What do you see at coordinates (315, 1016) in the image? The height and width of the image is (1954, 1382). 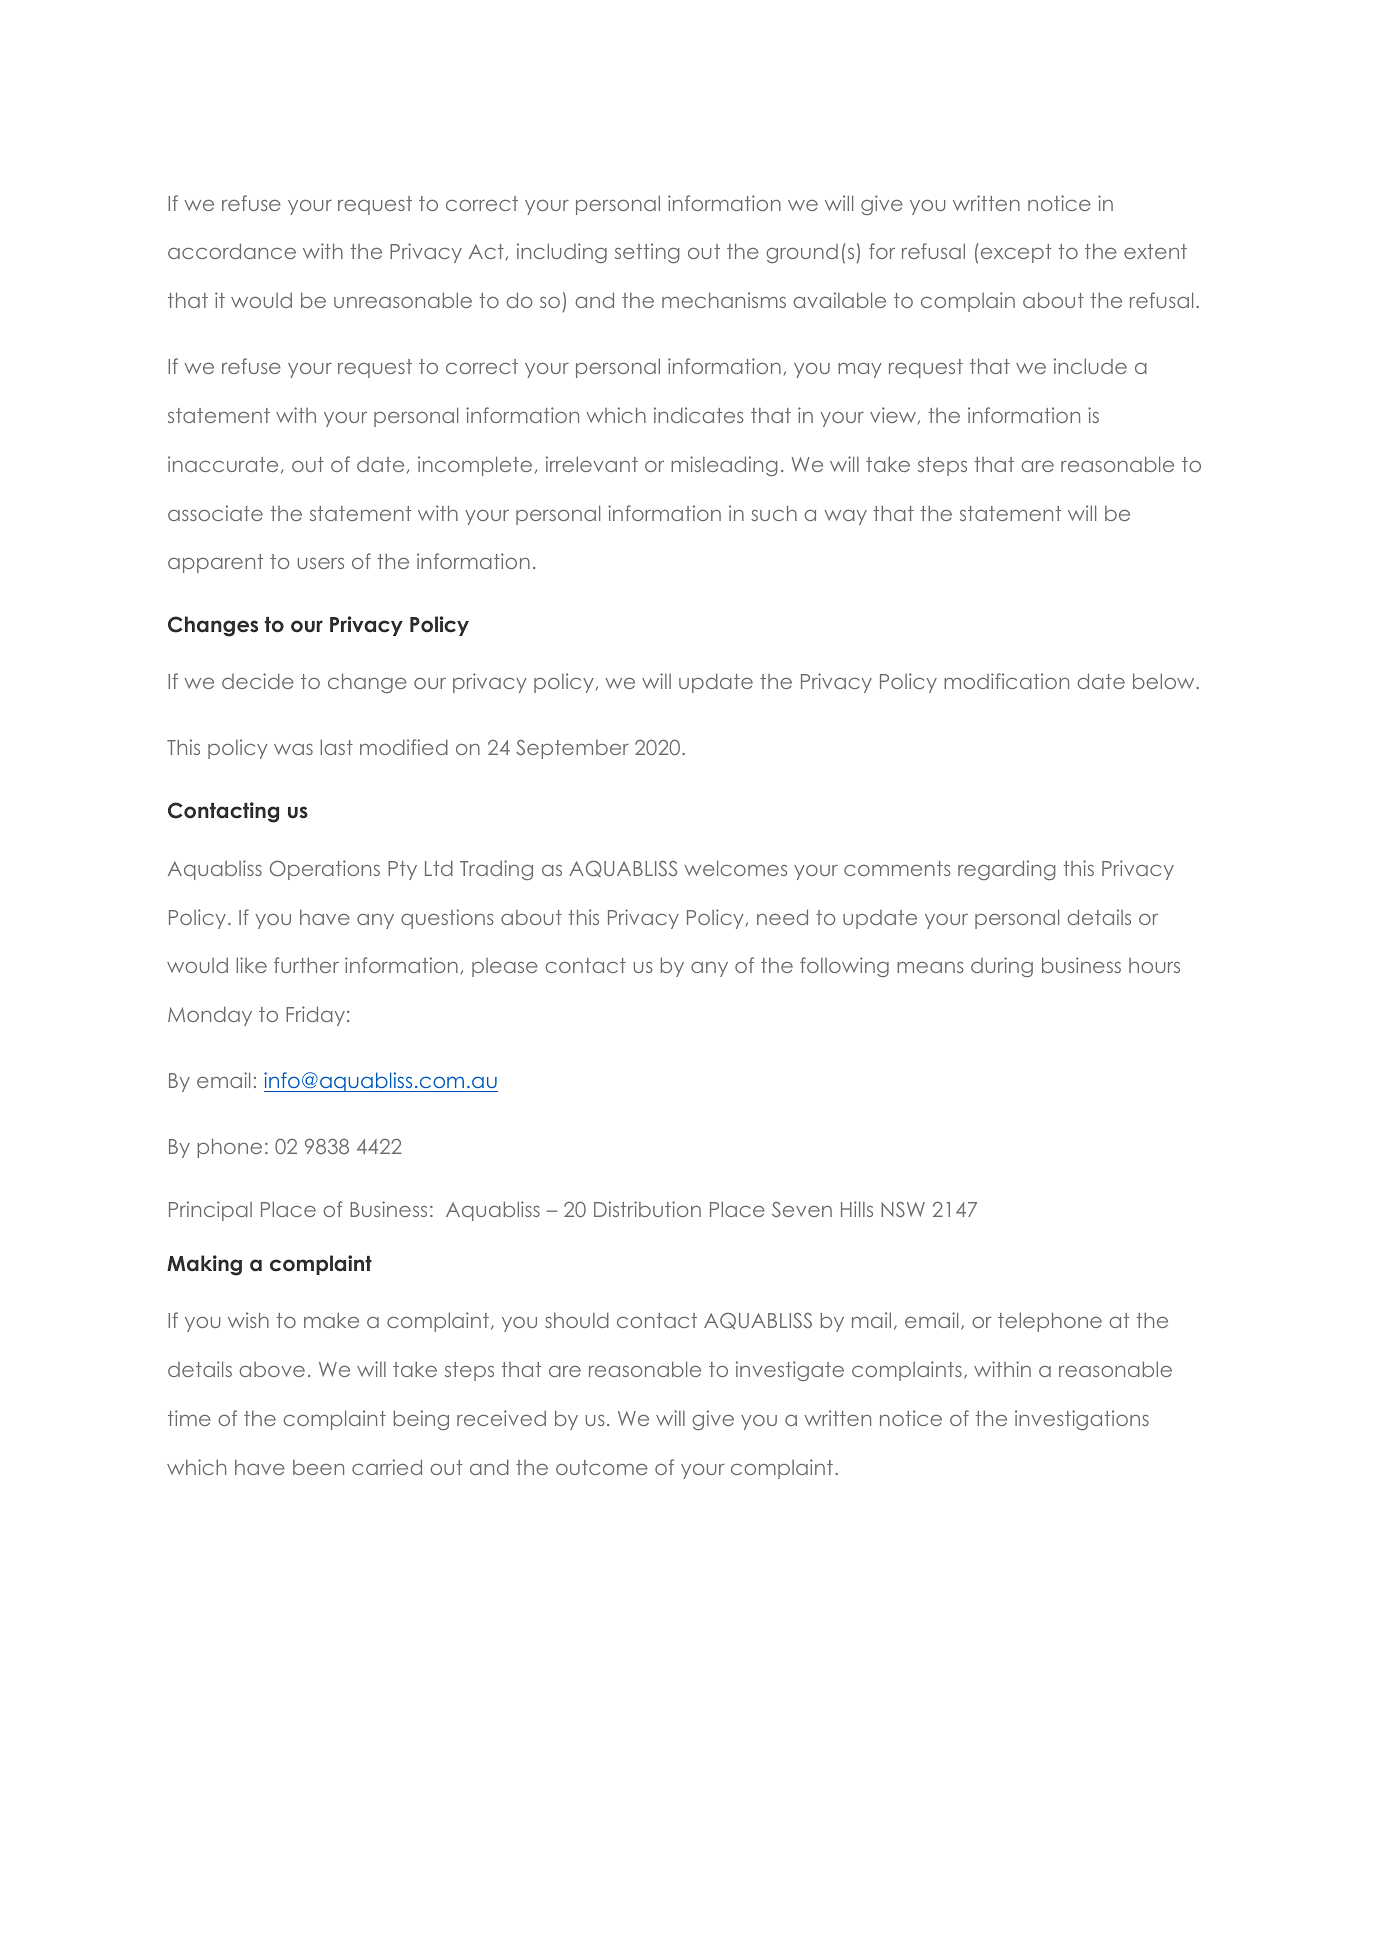 I see `Friday` at bounding box center [315, 1016].
